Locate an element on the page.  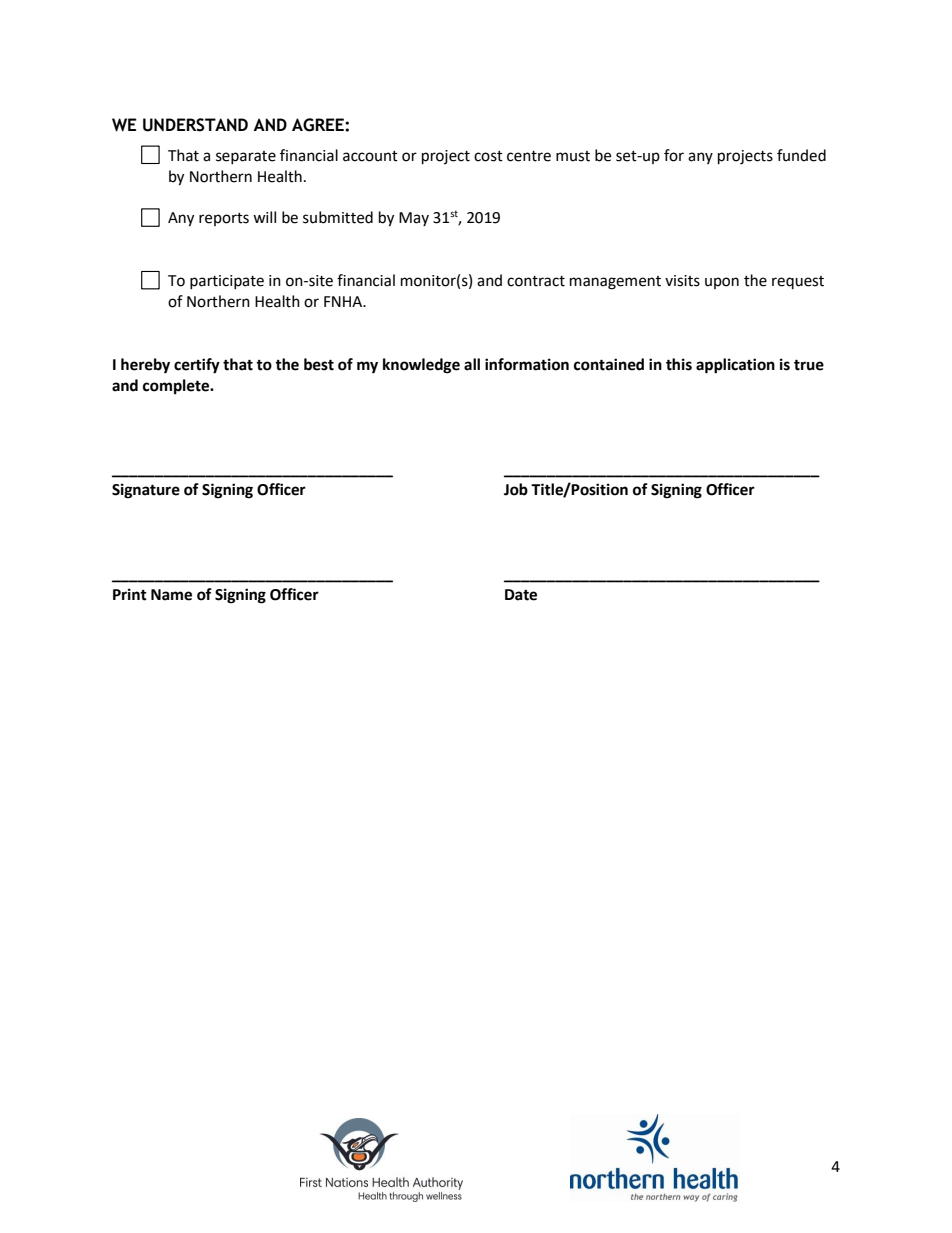
Date is located at coordinates (521, 595).
